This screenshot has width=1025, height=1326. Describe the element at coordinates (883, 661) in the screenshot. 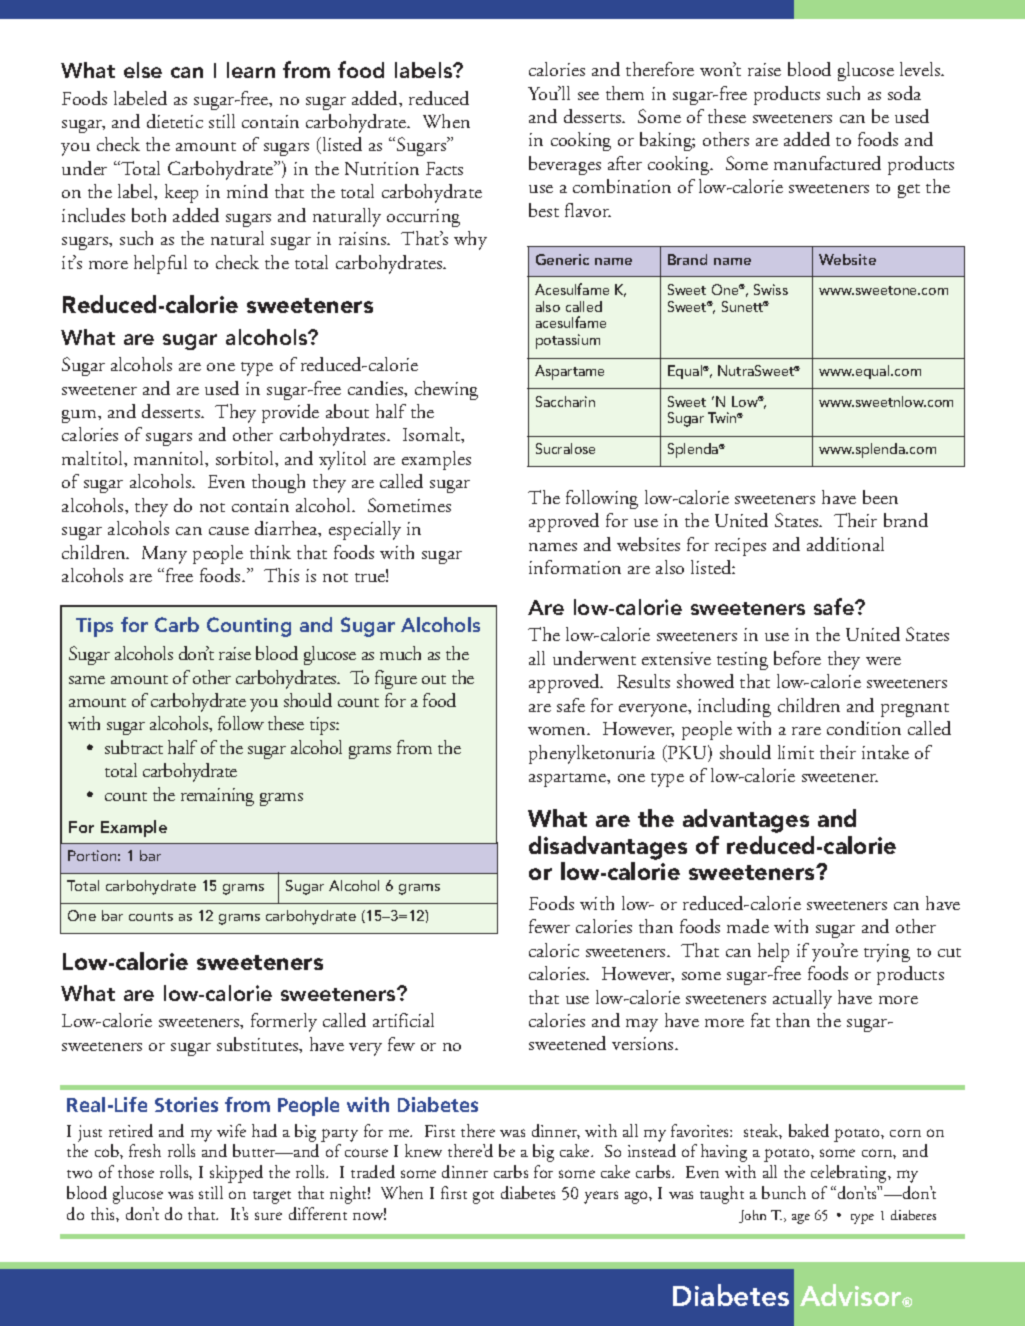

I see `were` at that location.
